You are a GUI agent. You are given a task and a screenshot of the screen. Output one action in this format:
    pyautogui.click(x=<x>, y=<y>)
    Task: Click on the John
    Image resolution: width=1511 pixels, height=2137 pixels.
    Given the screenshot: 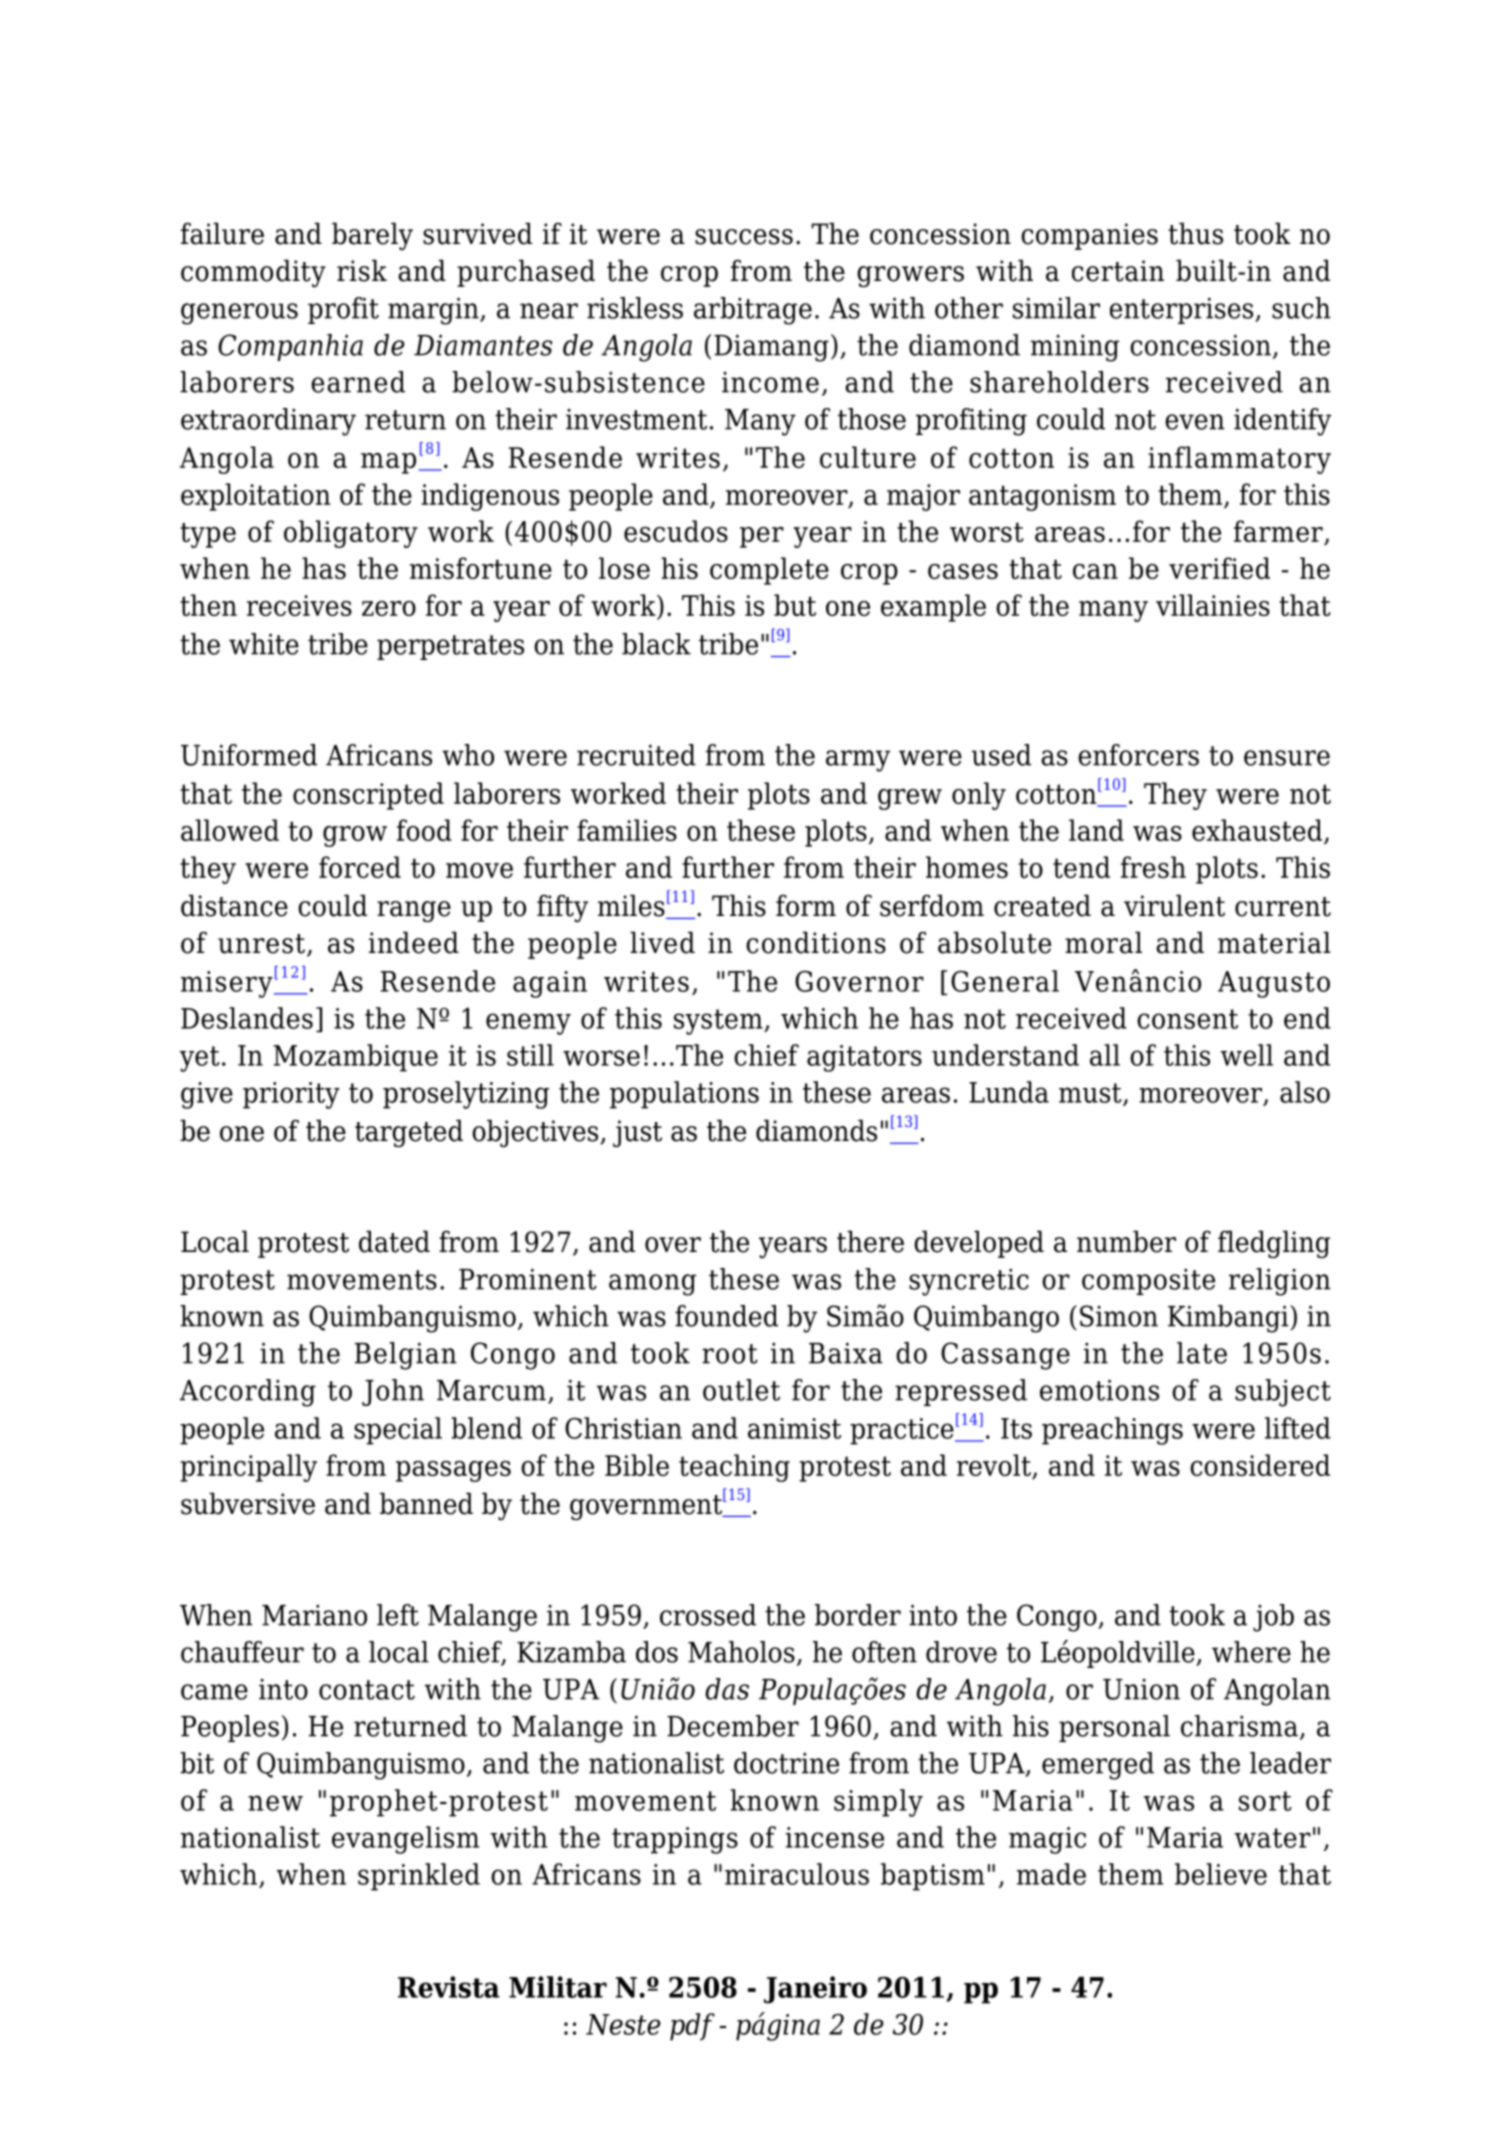 What is the action you would take?
    pyautogui.click(x=393, y=1392)
